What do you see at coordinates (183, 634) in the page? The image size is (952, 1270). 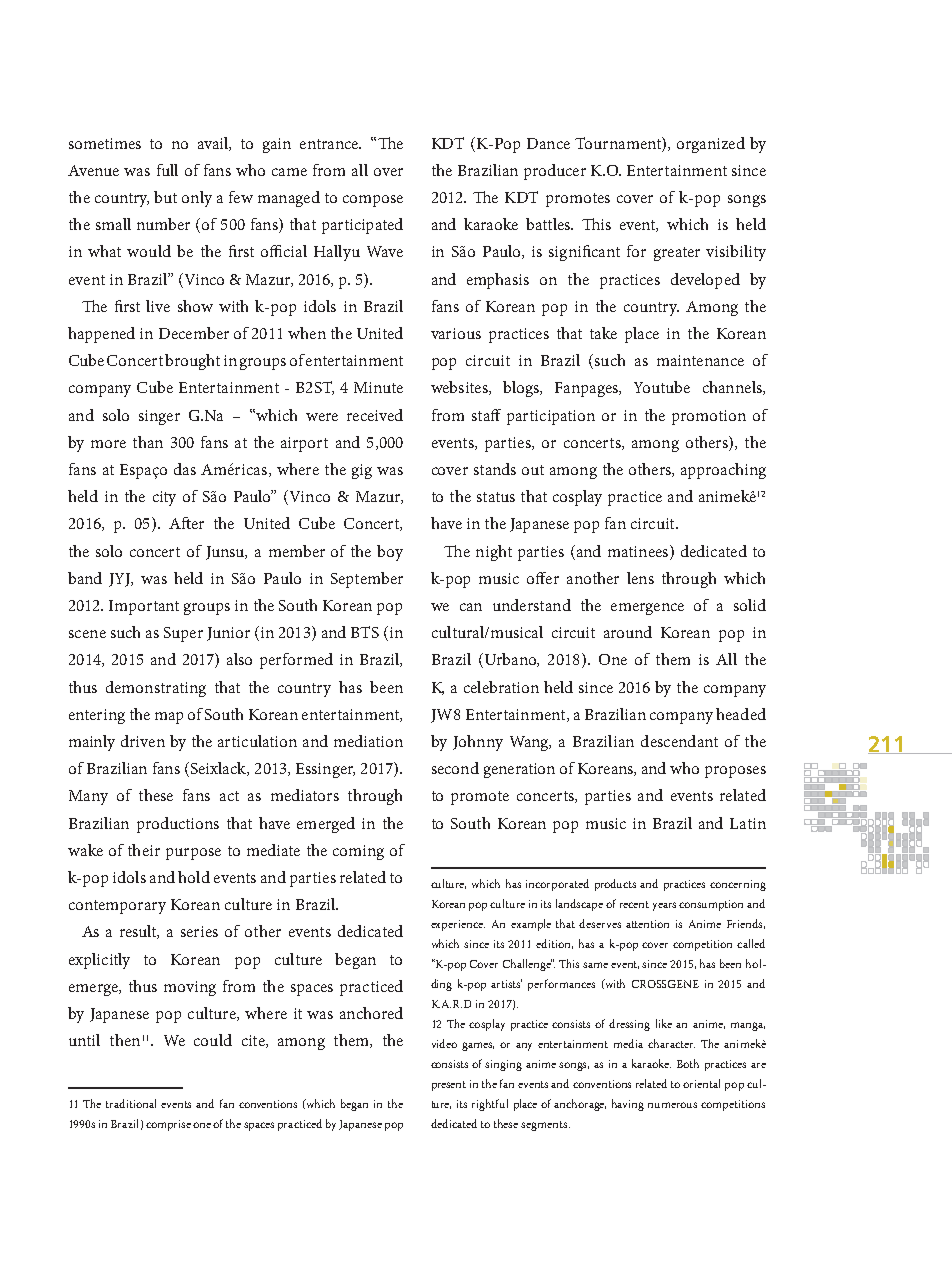 I see `Super` at bounding box center [183, 634].
